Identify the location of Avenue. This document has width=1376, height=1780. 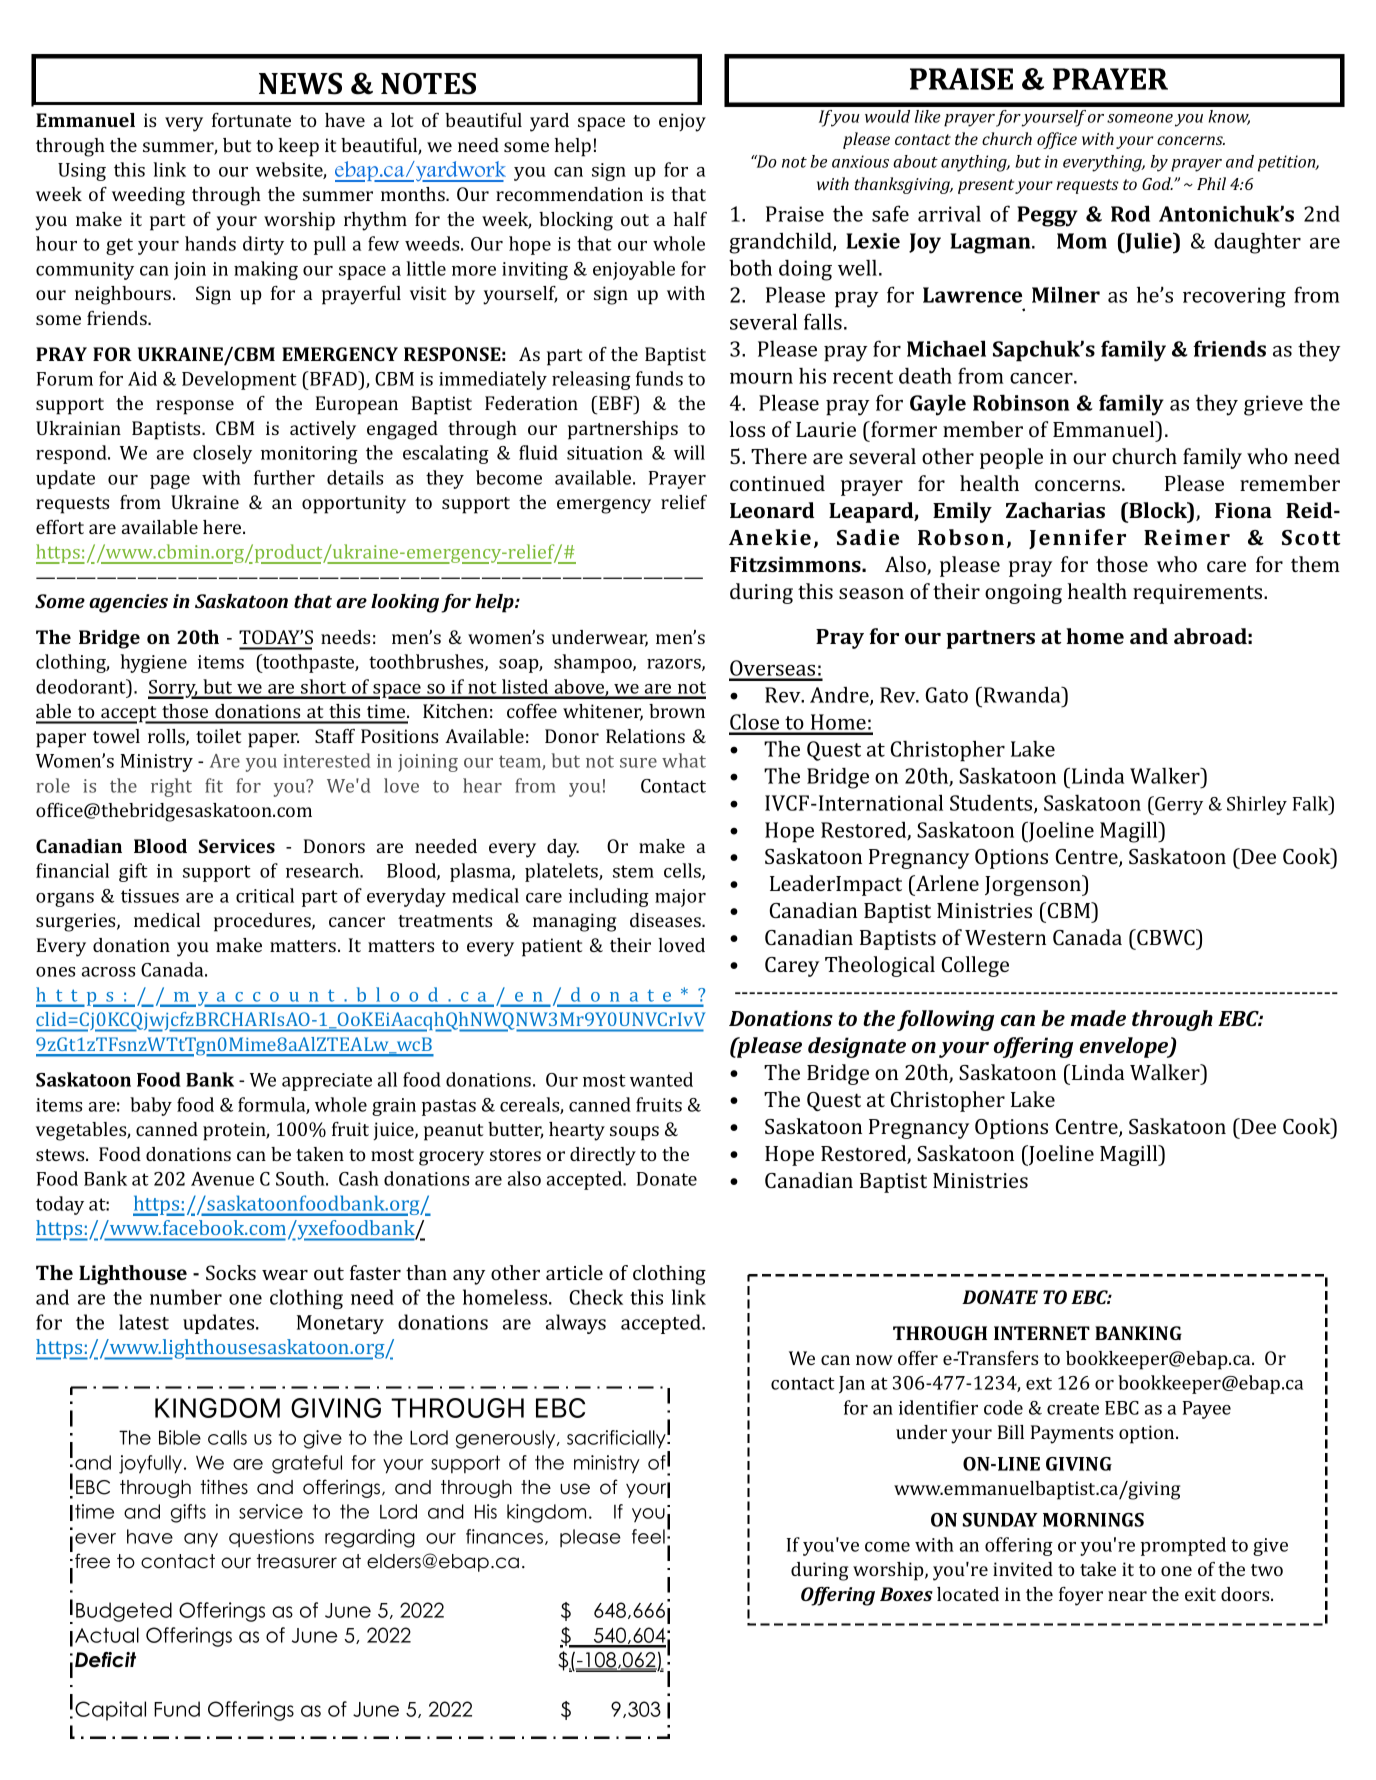
(222, 1179).
